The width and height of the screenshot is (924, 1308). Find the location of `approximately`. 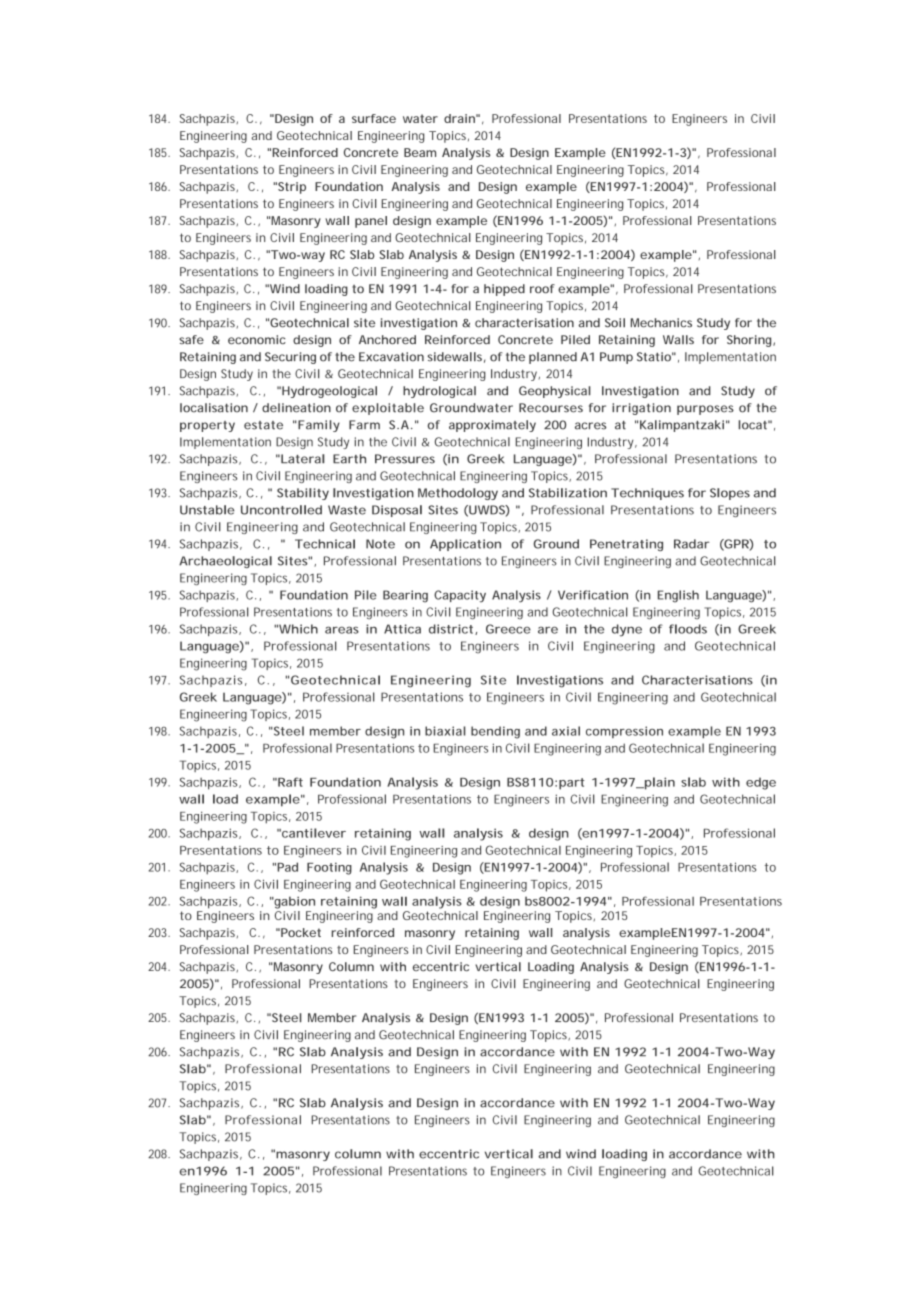

approximately is located at coordinates (492, 426).
